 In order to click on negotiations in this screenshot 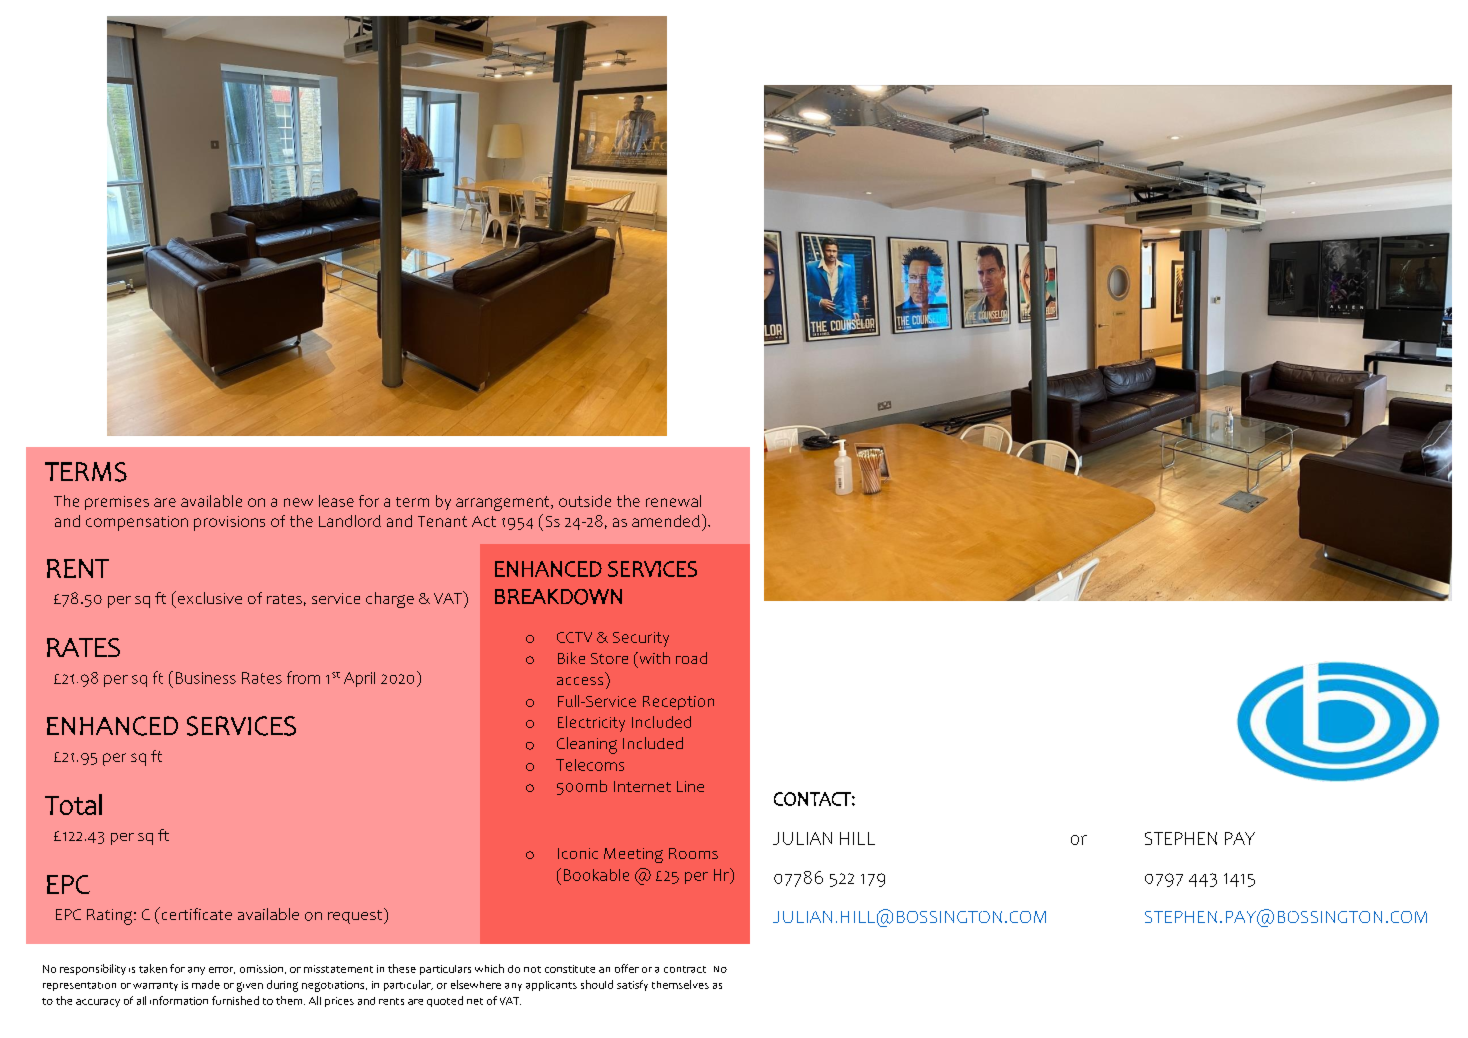, I will do `click(334, 986)`.
